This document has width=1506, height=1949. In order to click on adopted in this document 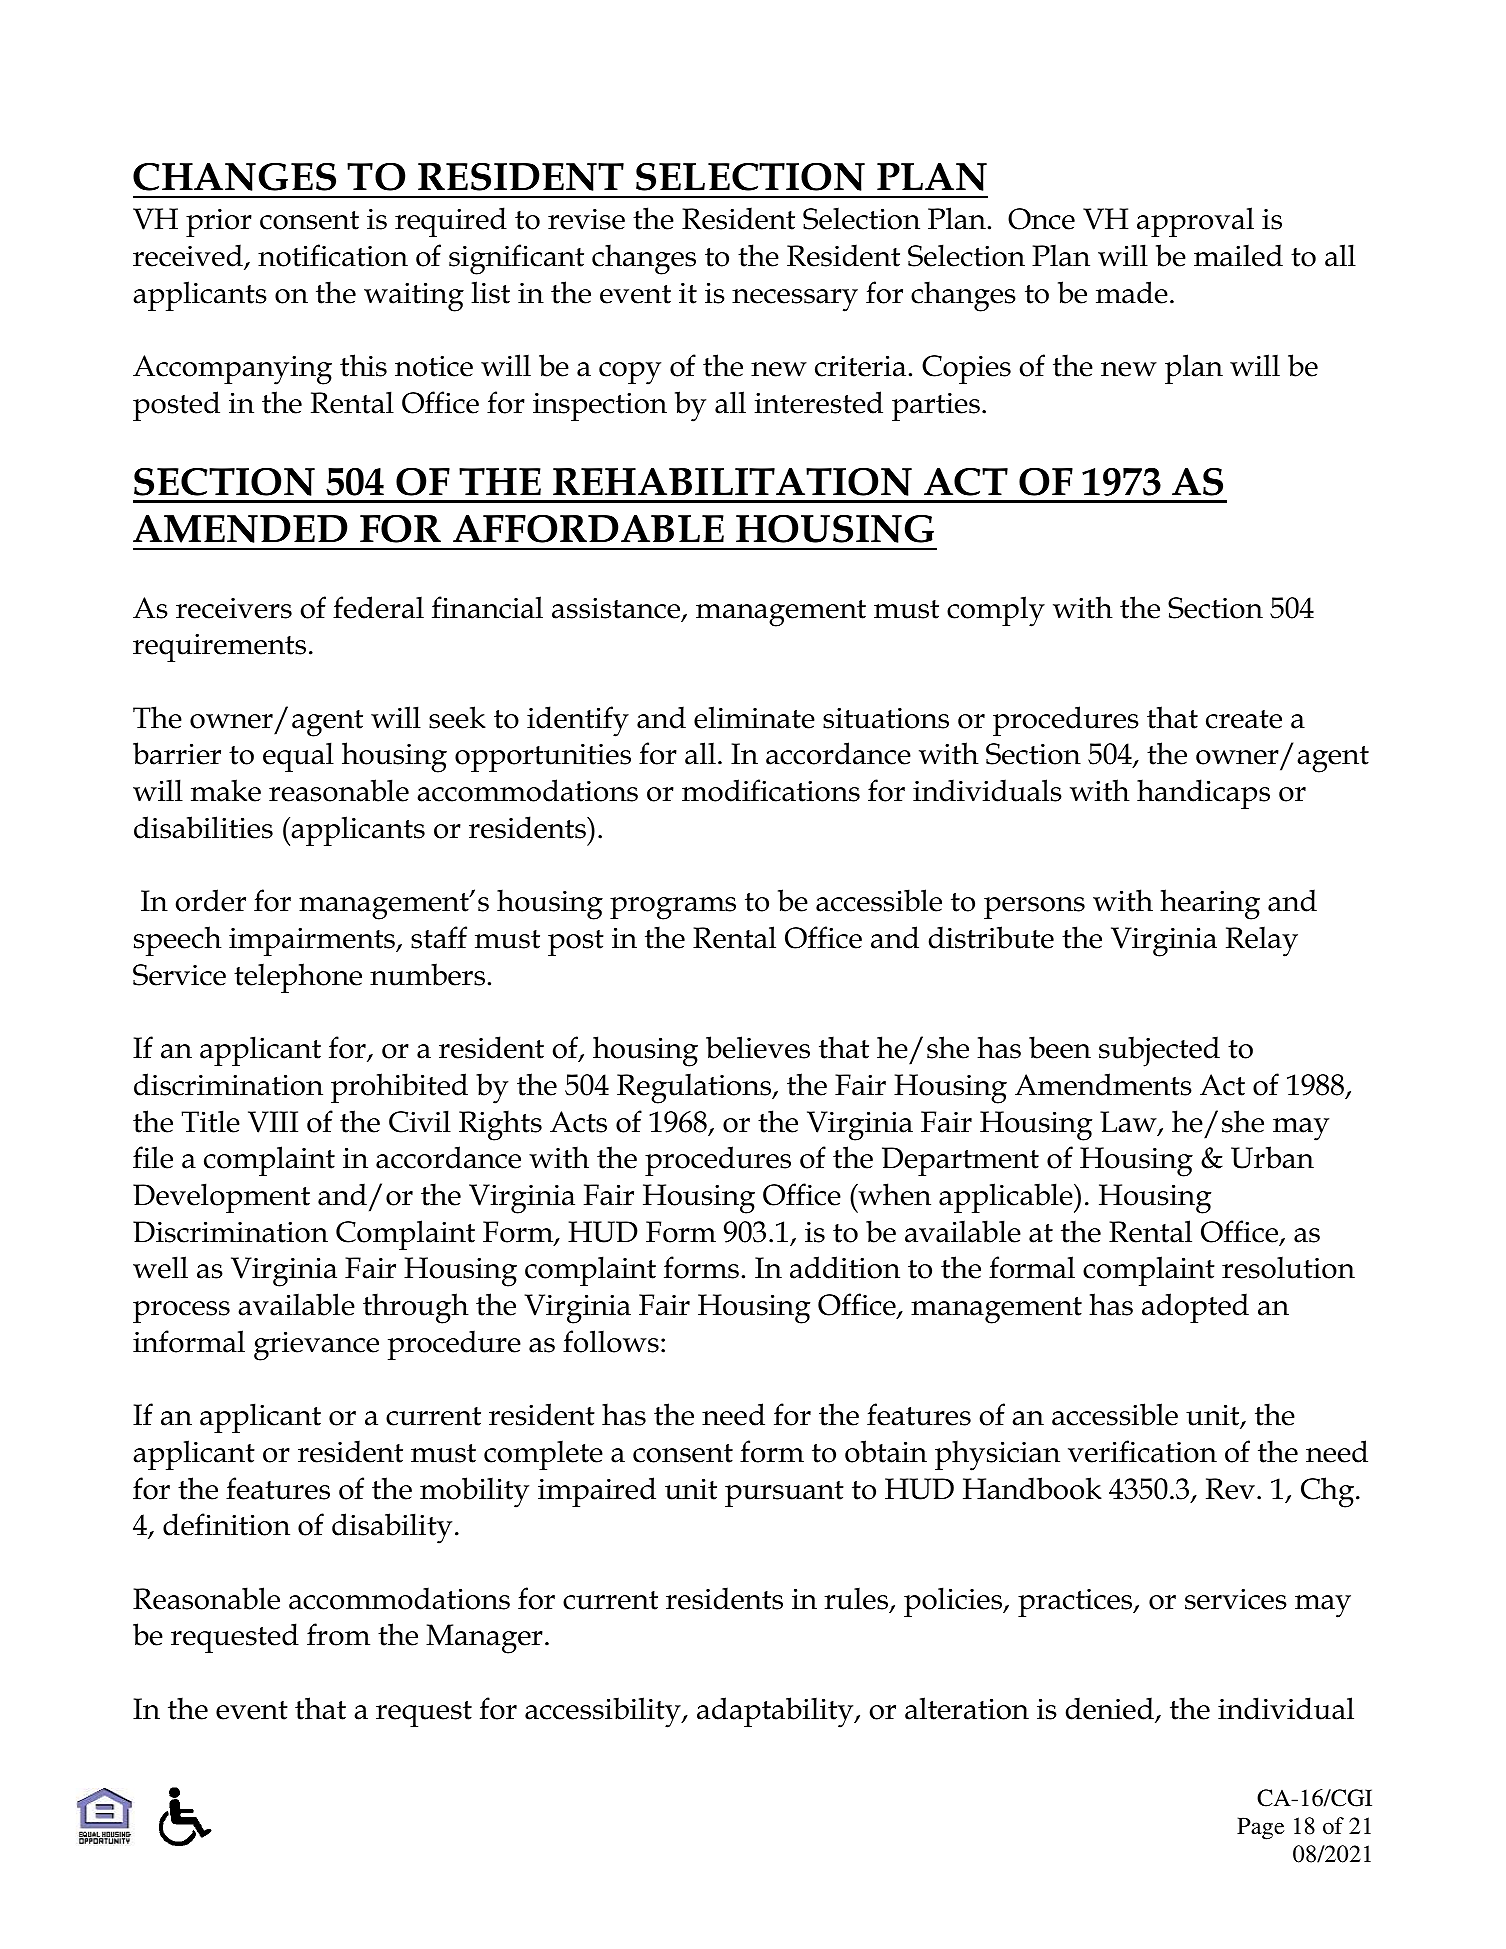, I will do `click(1195, 1308)`.
